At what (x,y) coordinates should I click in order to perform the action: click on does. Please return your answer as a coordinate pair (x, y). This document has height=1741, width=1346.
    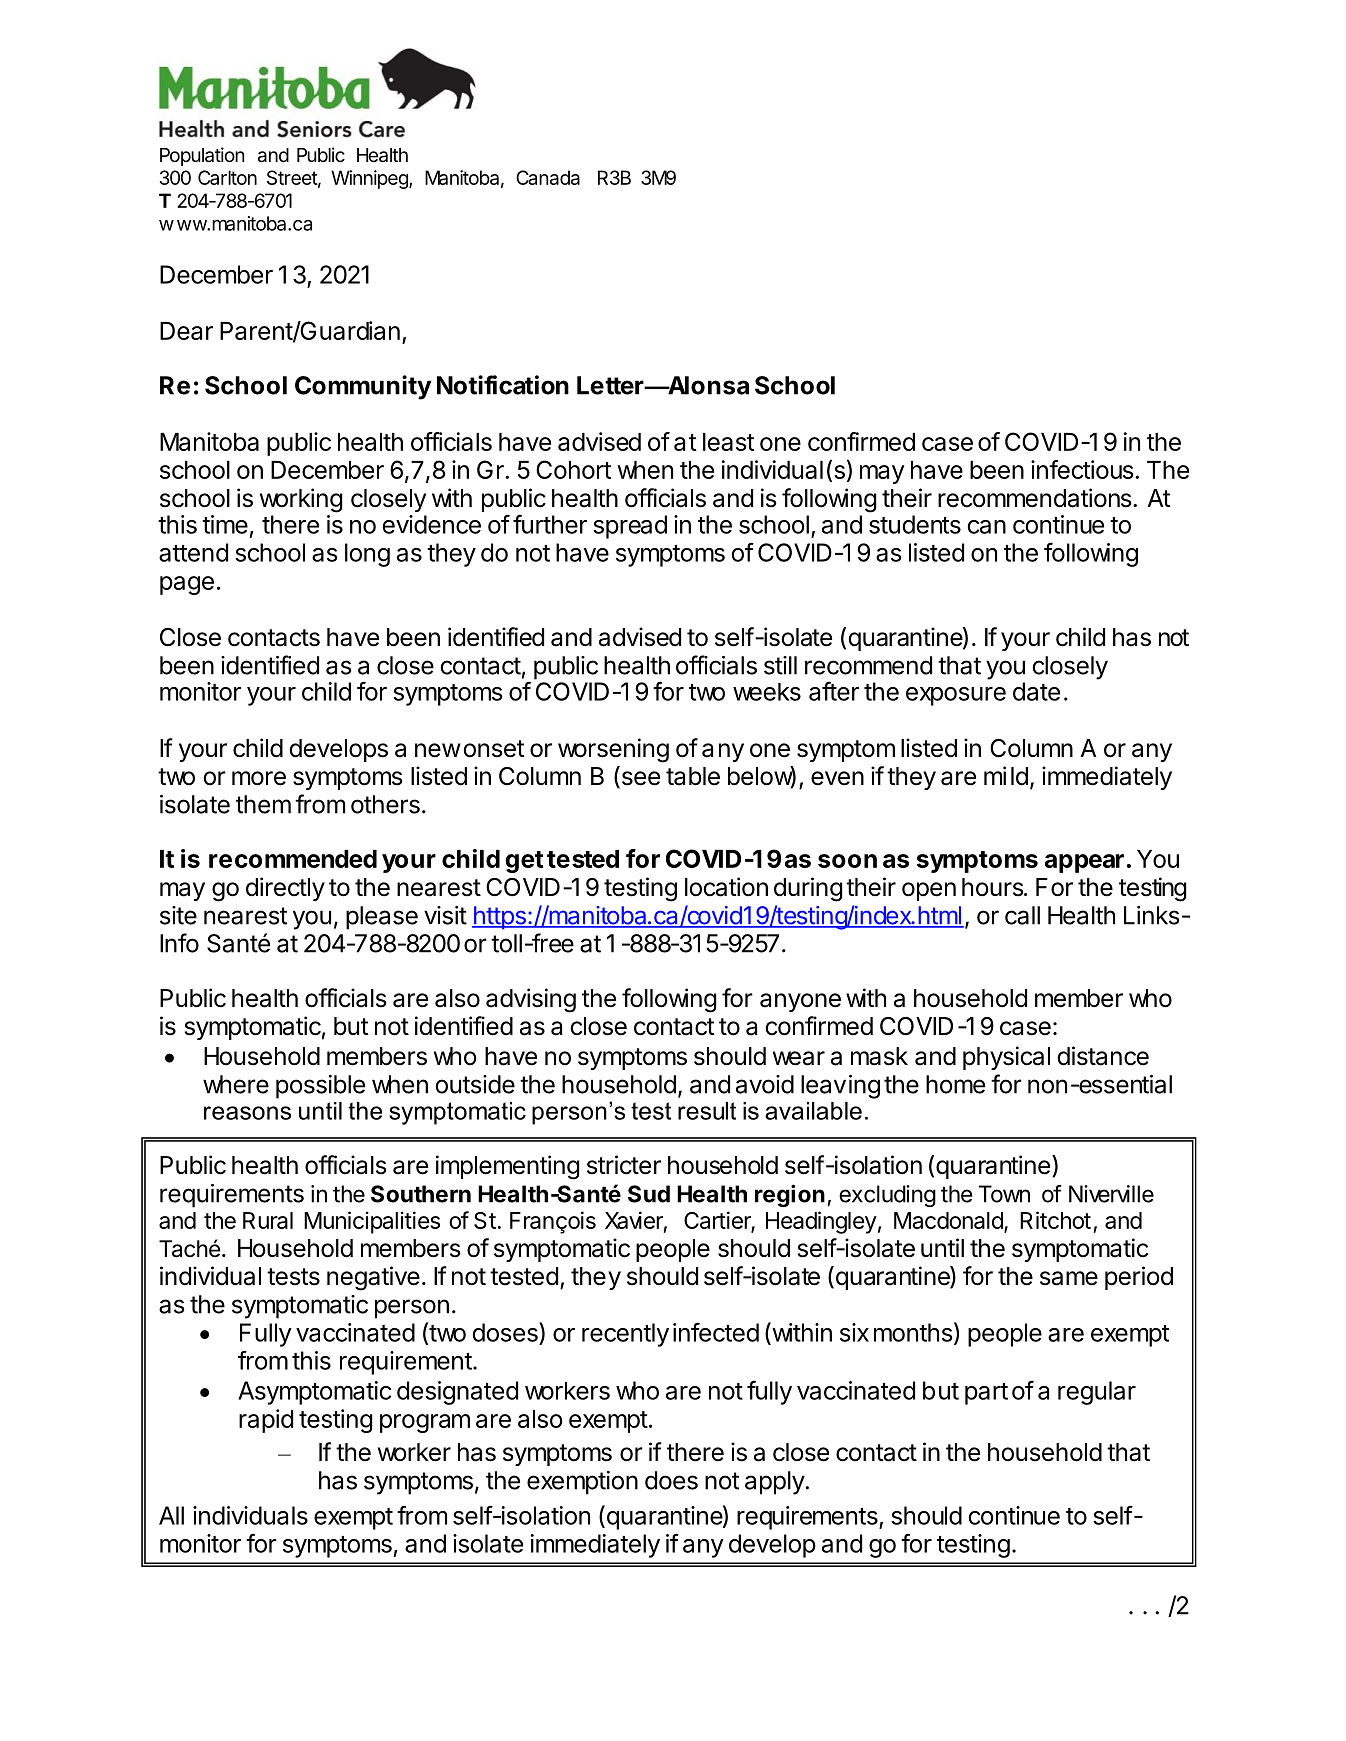
    Looking at the image, I should click on (671, 1480).
